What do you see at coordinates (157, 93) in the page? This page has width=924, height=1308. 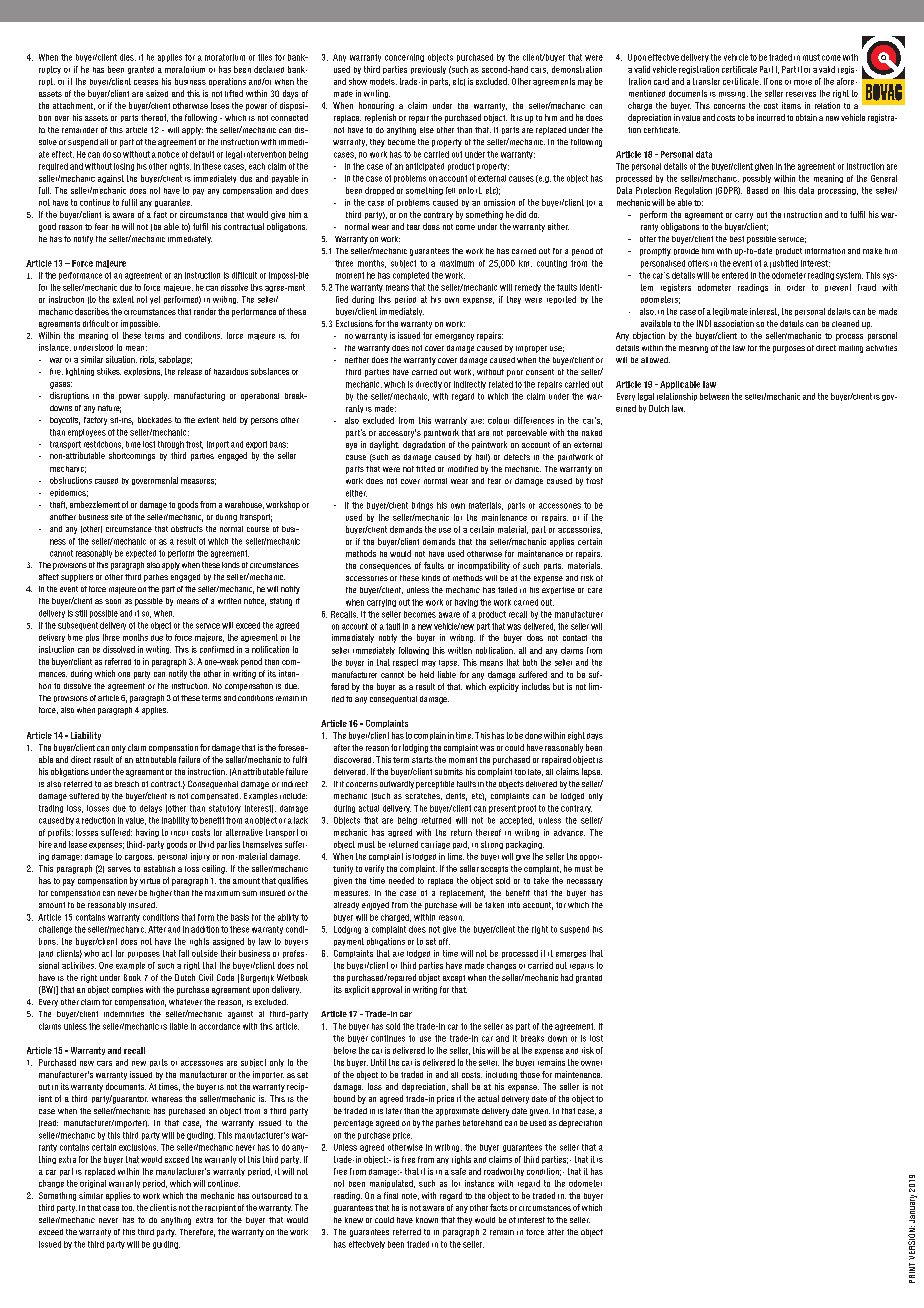 I see `seized` at bounding box center [157, 93].
